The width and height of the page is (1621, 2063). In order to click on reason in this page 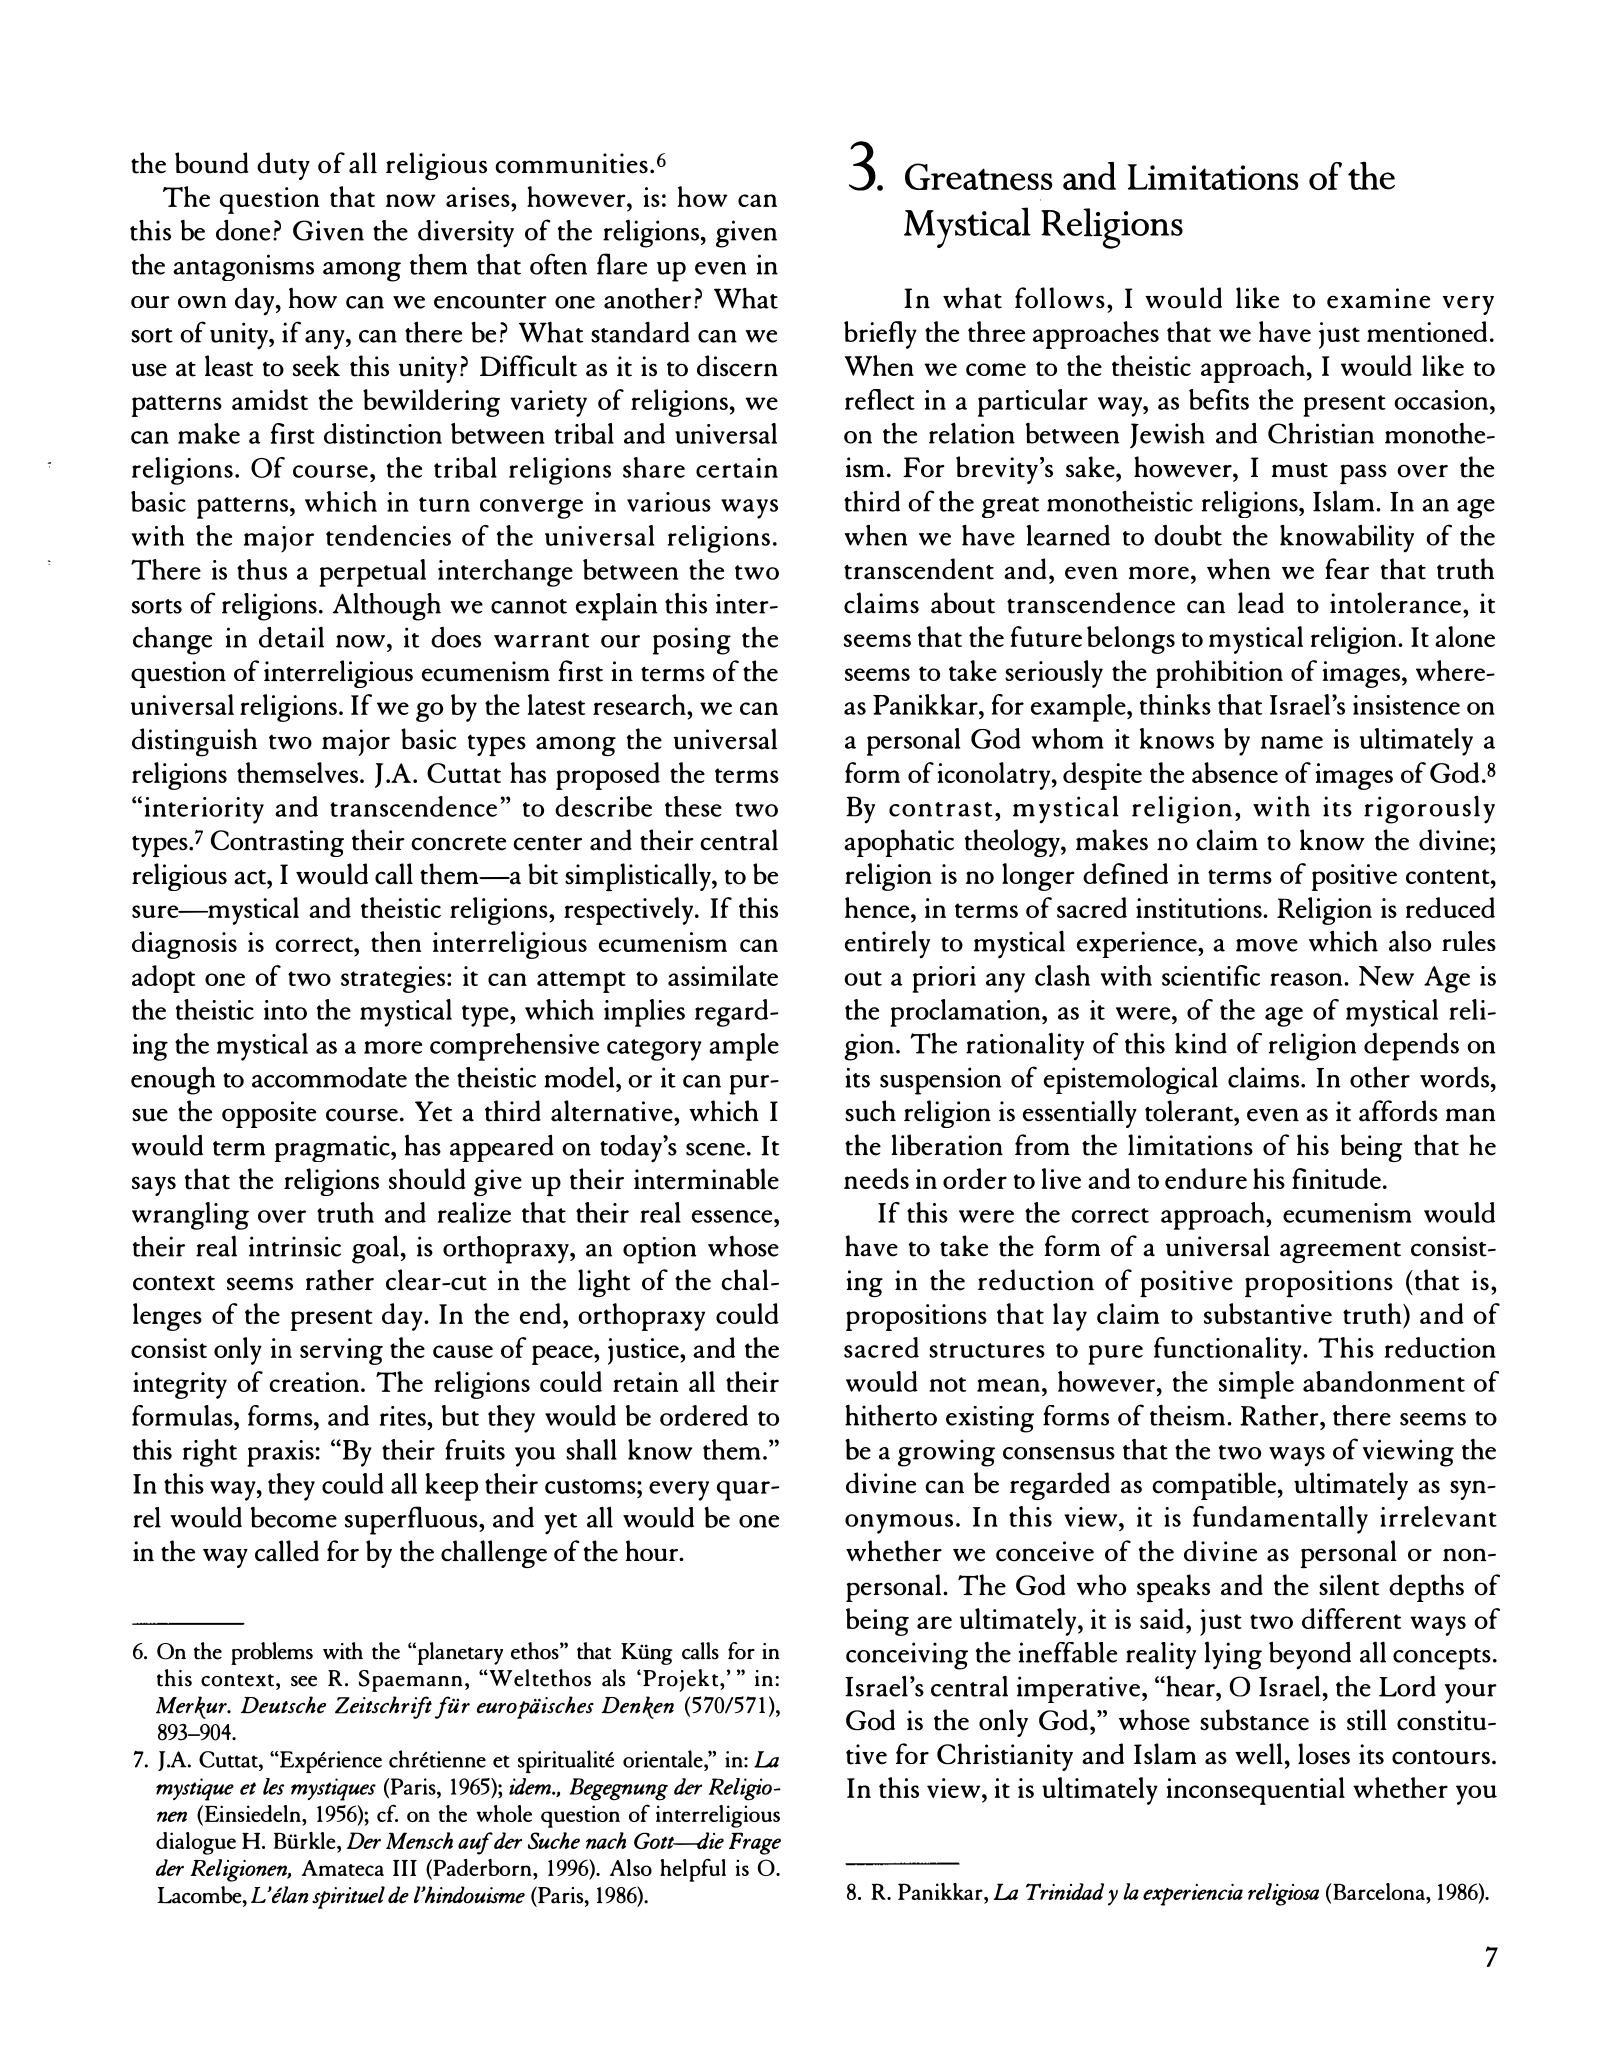, I will do `click(1307, 979)`.
